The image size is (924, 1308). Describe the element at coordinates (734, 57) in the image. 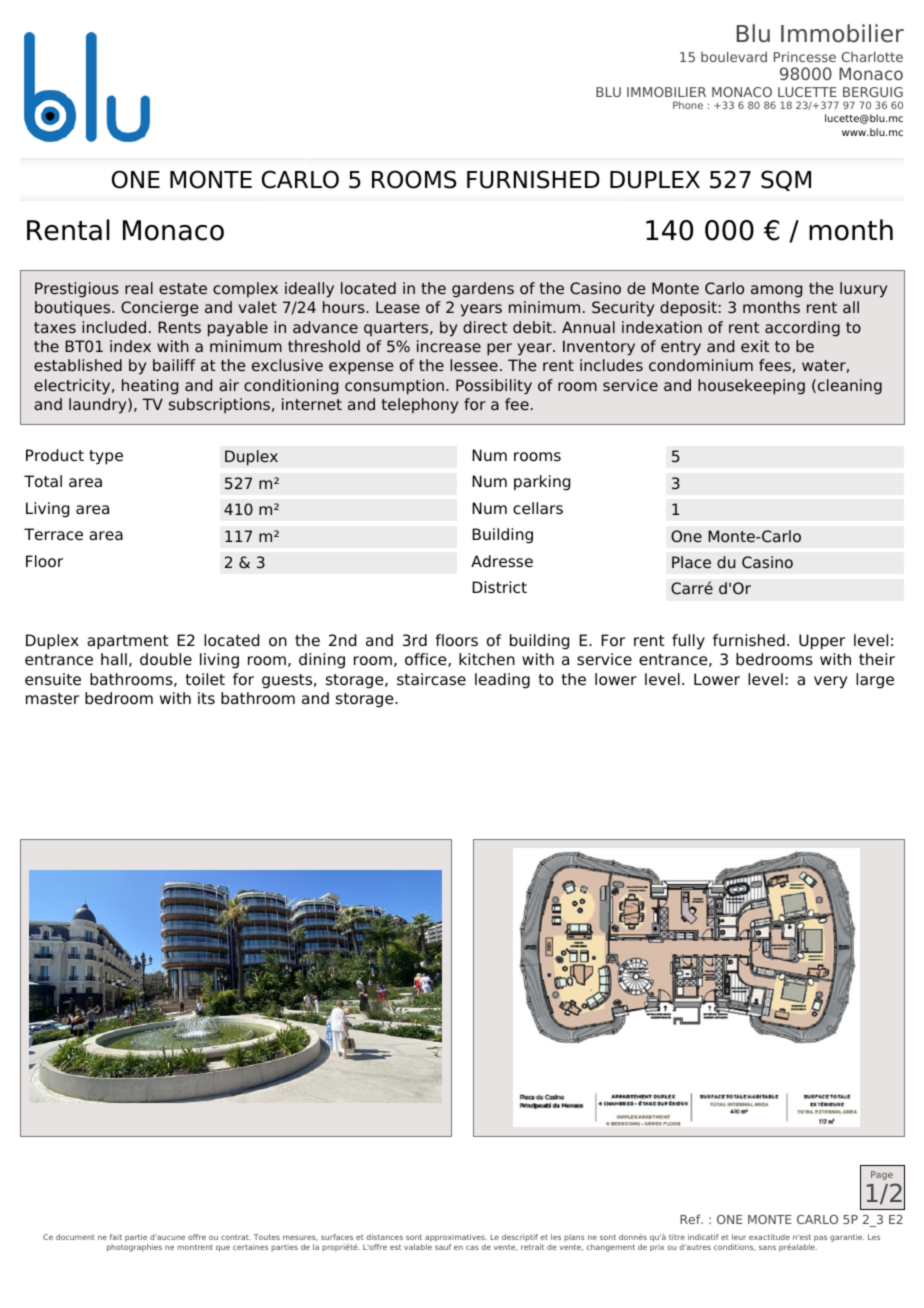

I see `boulevard` at that location.
